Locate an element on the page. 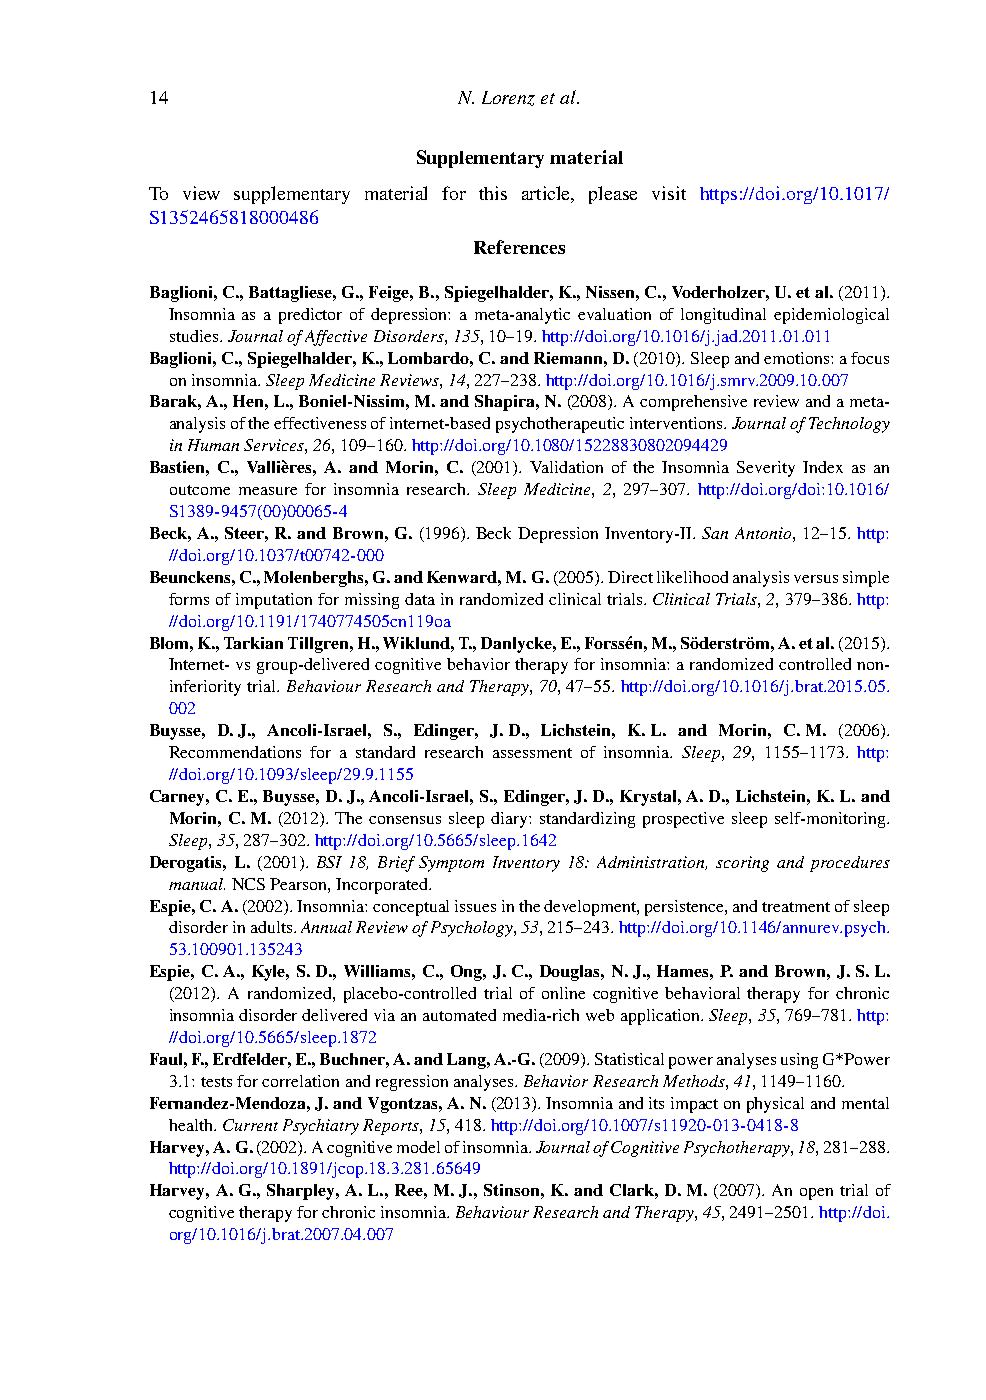 The width and height of the page is (986, 1400). open is located at coordinates (816, 1194).
